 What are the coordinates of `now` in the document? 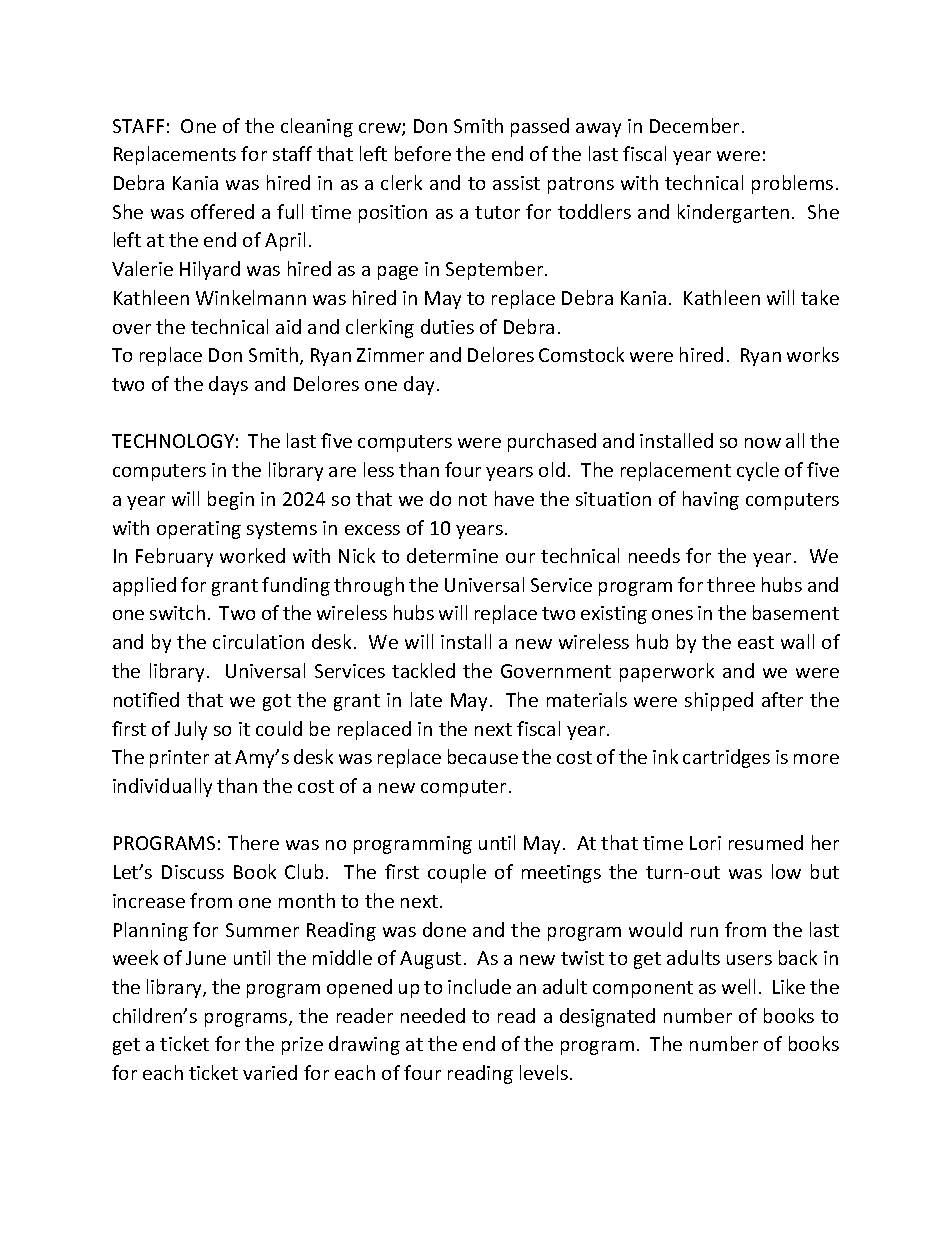 It's located at (763, 443).
